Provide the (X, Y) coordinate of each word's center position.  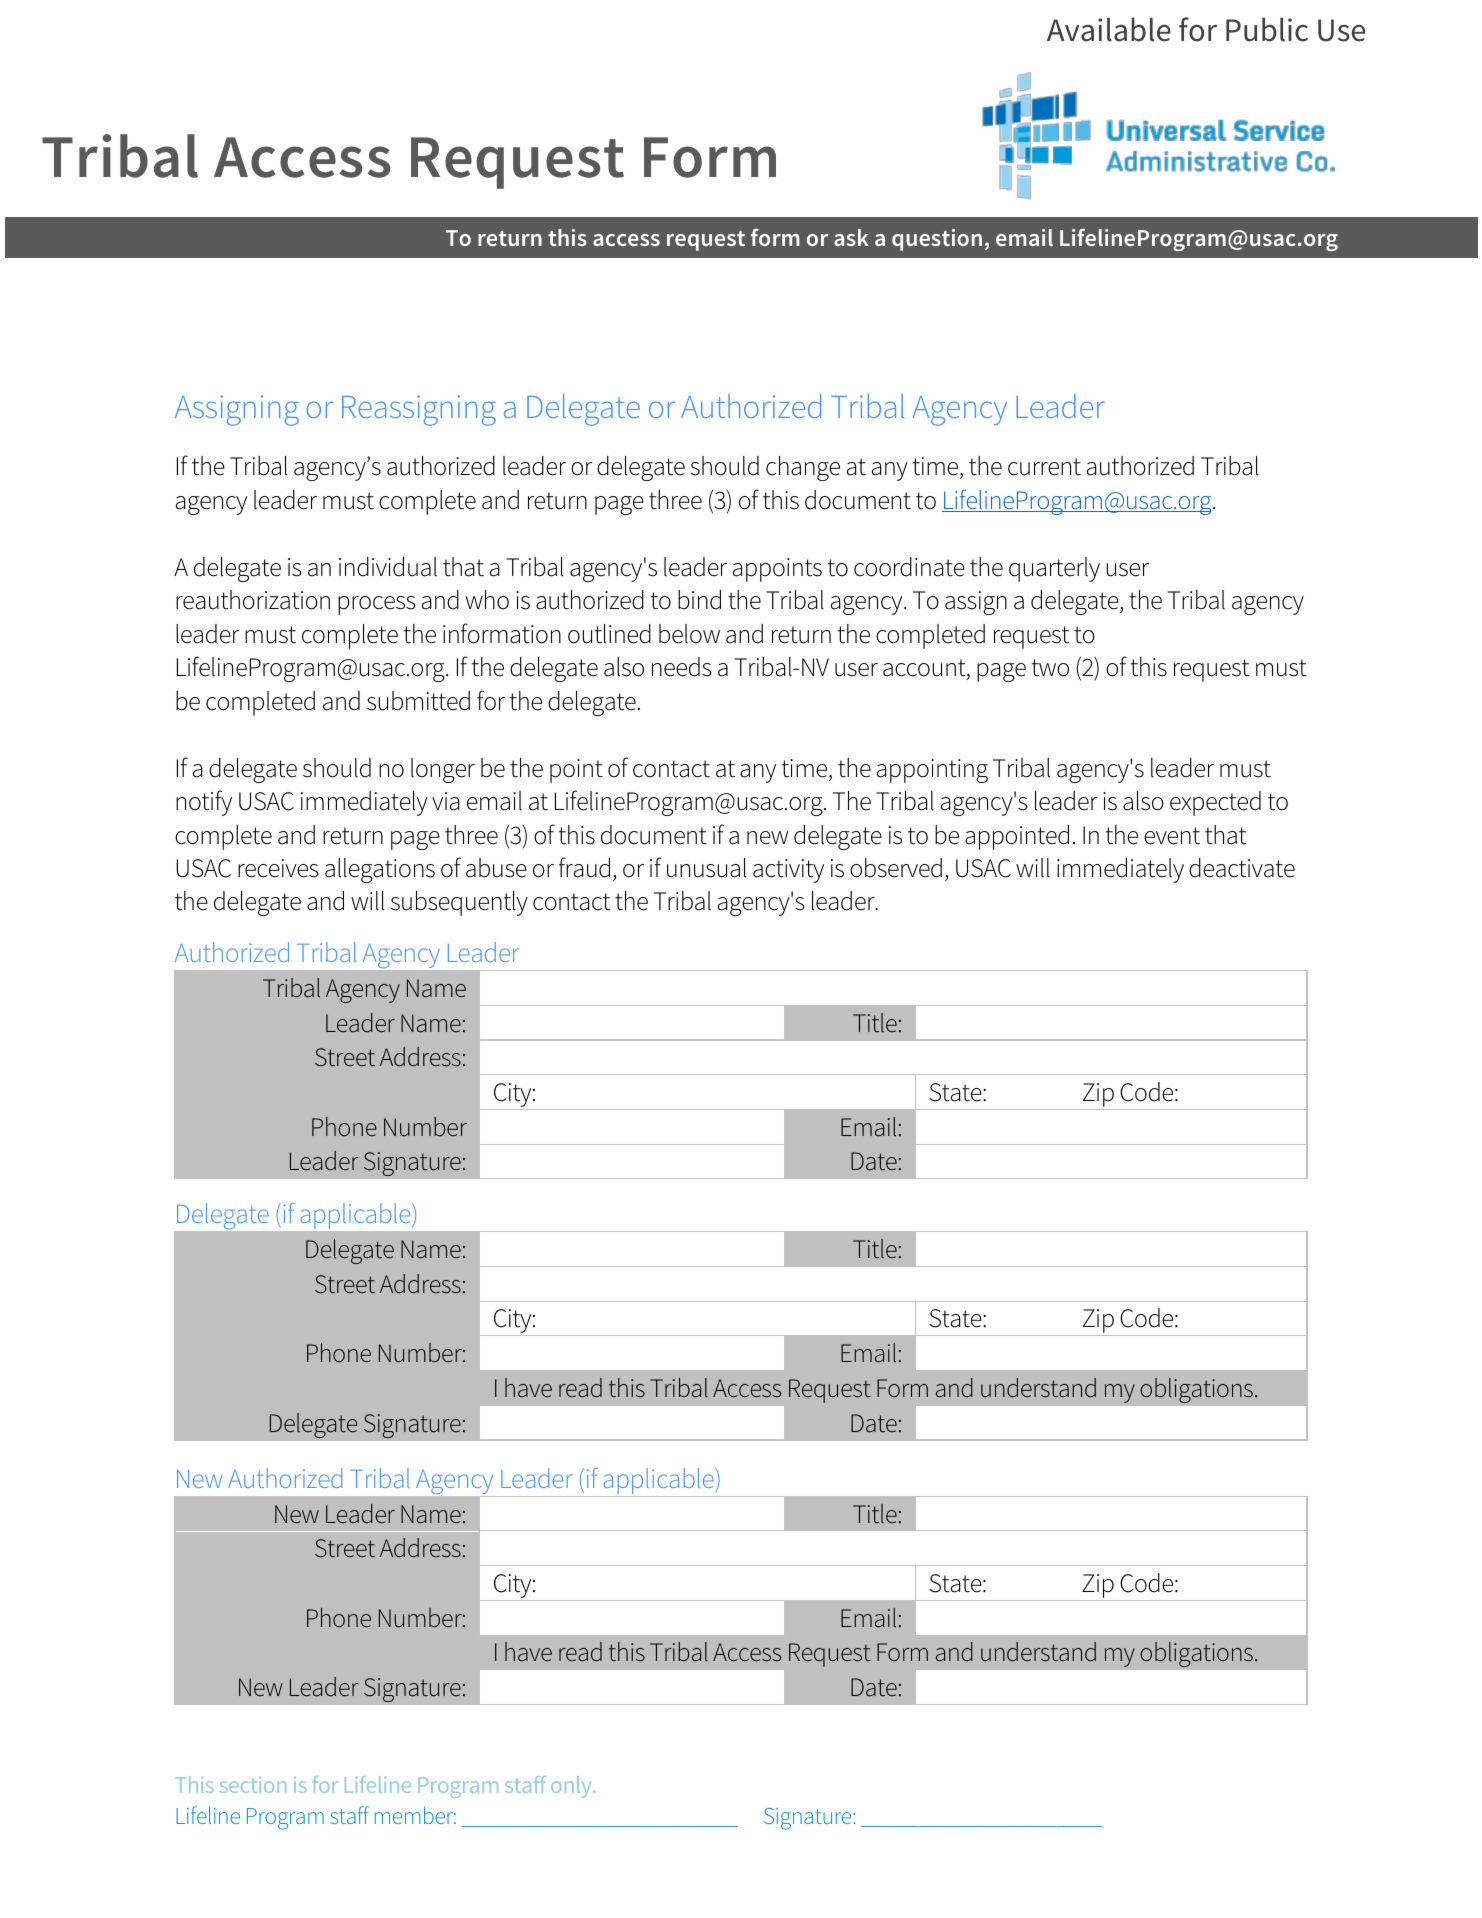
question (937, 240)
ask (851, 237)
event (1172, 836)
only (572, 1787)
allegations (380, 870)
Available (1109, 29)
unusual (706, 868)
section (253, 1785)
